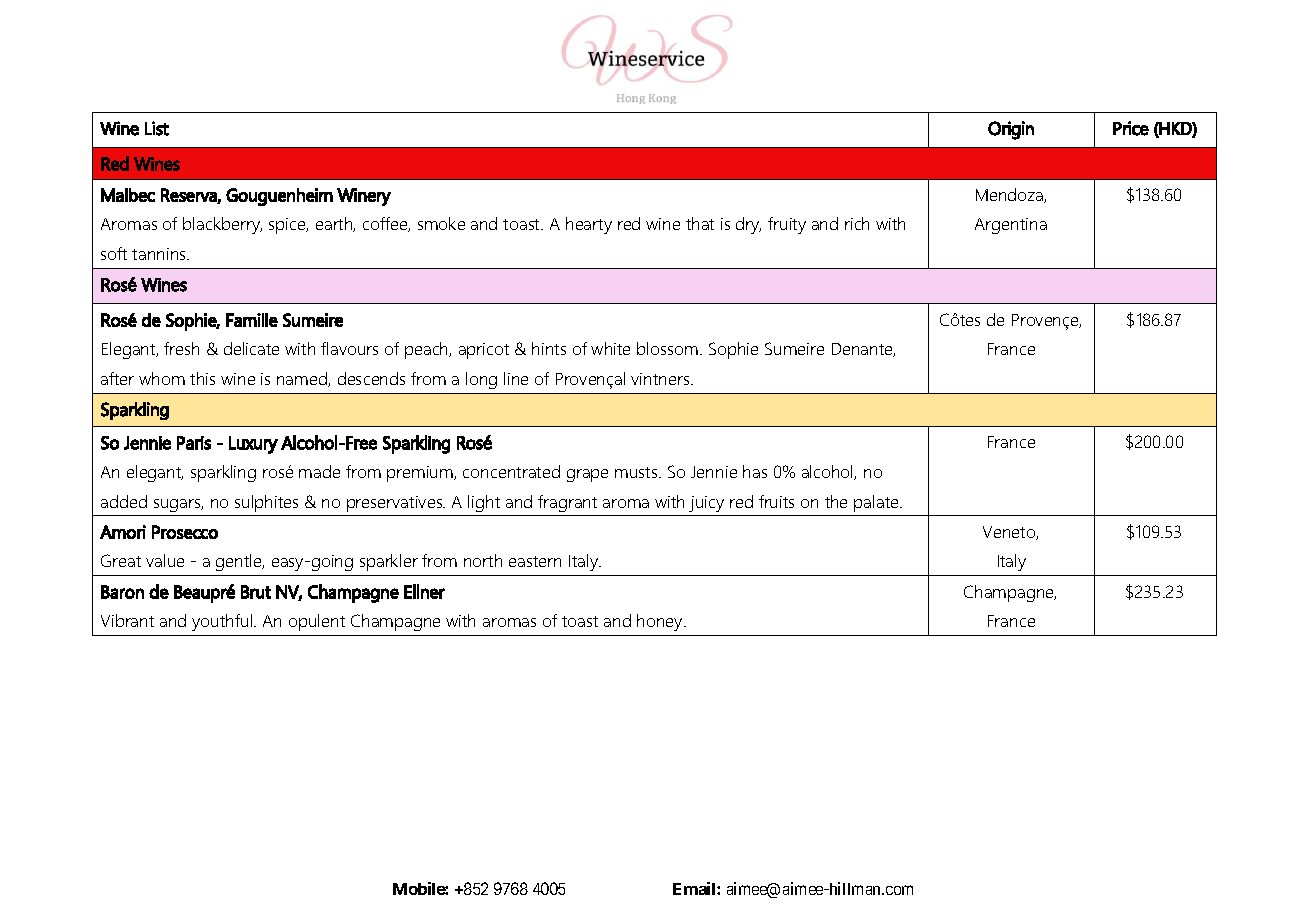 Image resolution: width=1308 pixels, height=924 pixels. Describe the element at coordinates (695, 888) in the document. I see `Email` at that location.
